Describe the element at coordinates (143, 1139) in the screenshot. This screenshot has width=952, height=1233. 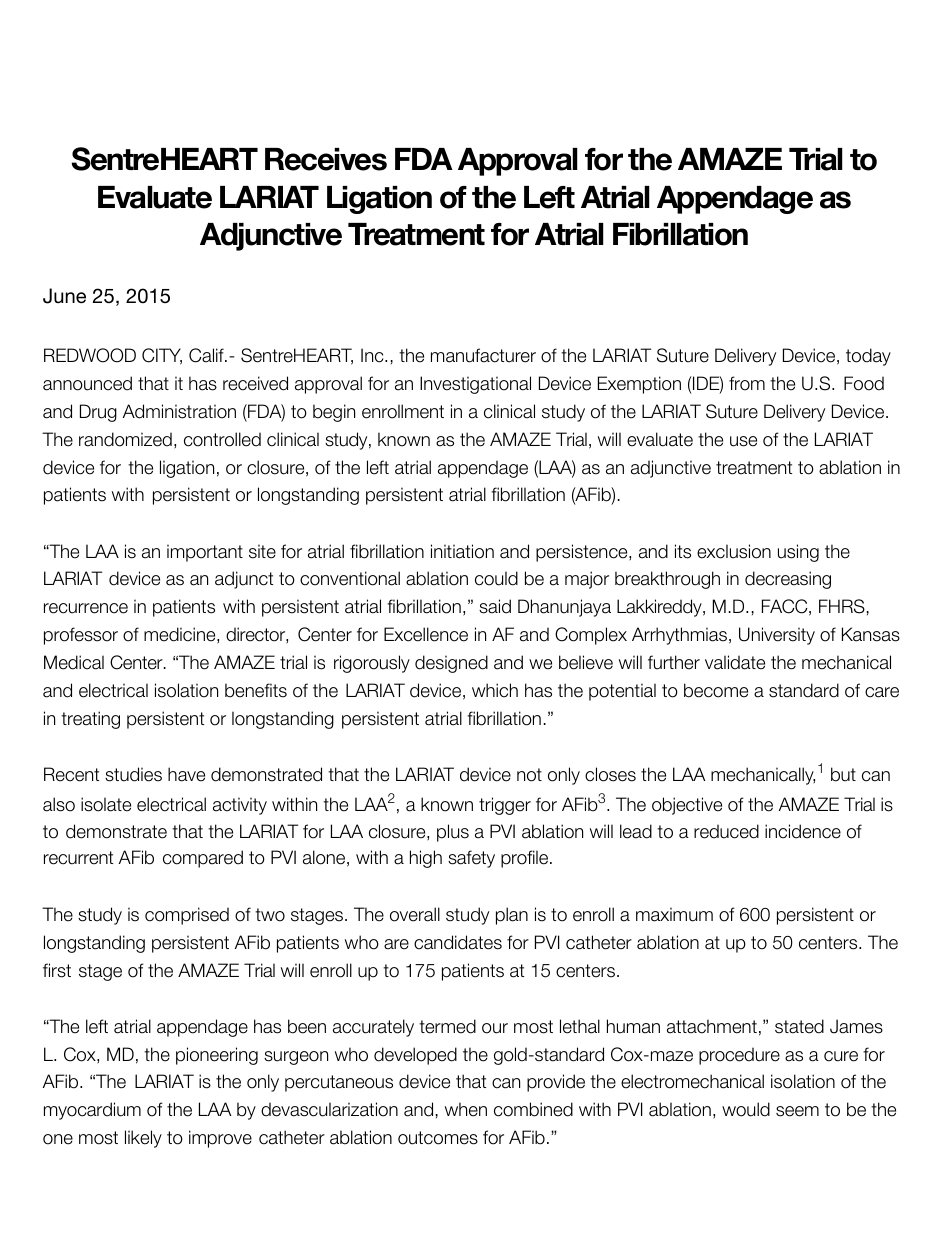
I see `likely` at that location.
